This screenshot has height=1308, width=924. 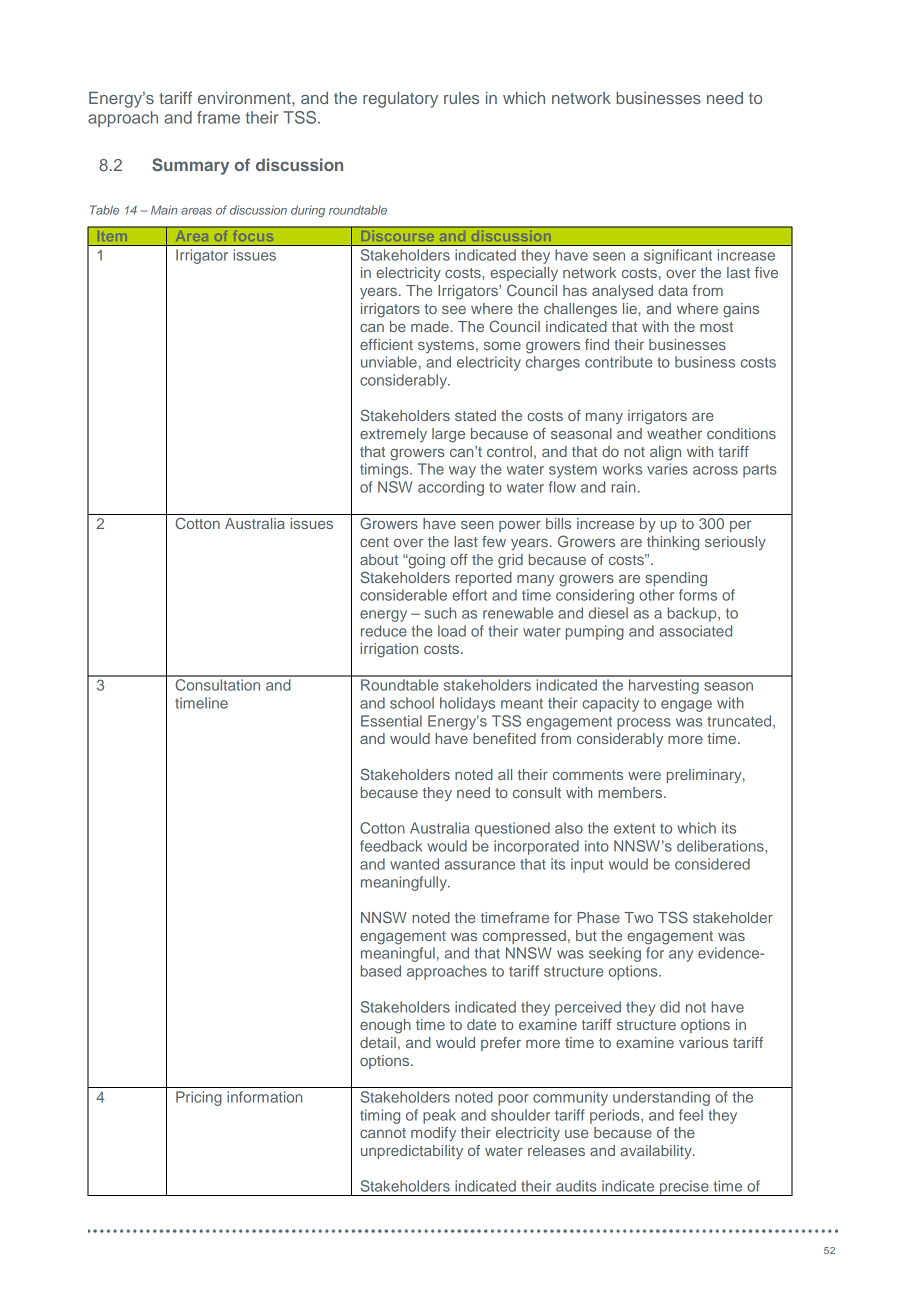 What do you see at coordinates (715, 470) in the screenshot?
I see `across` at bounding box center [715, 470].
